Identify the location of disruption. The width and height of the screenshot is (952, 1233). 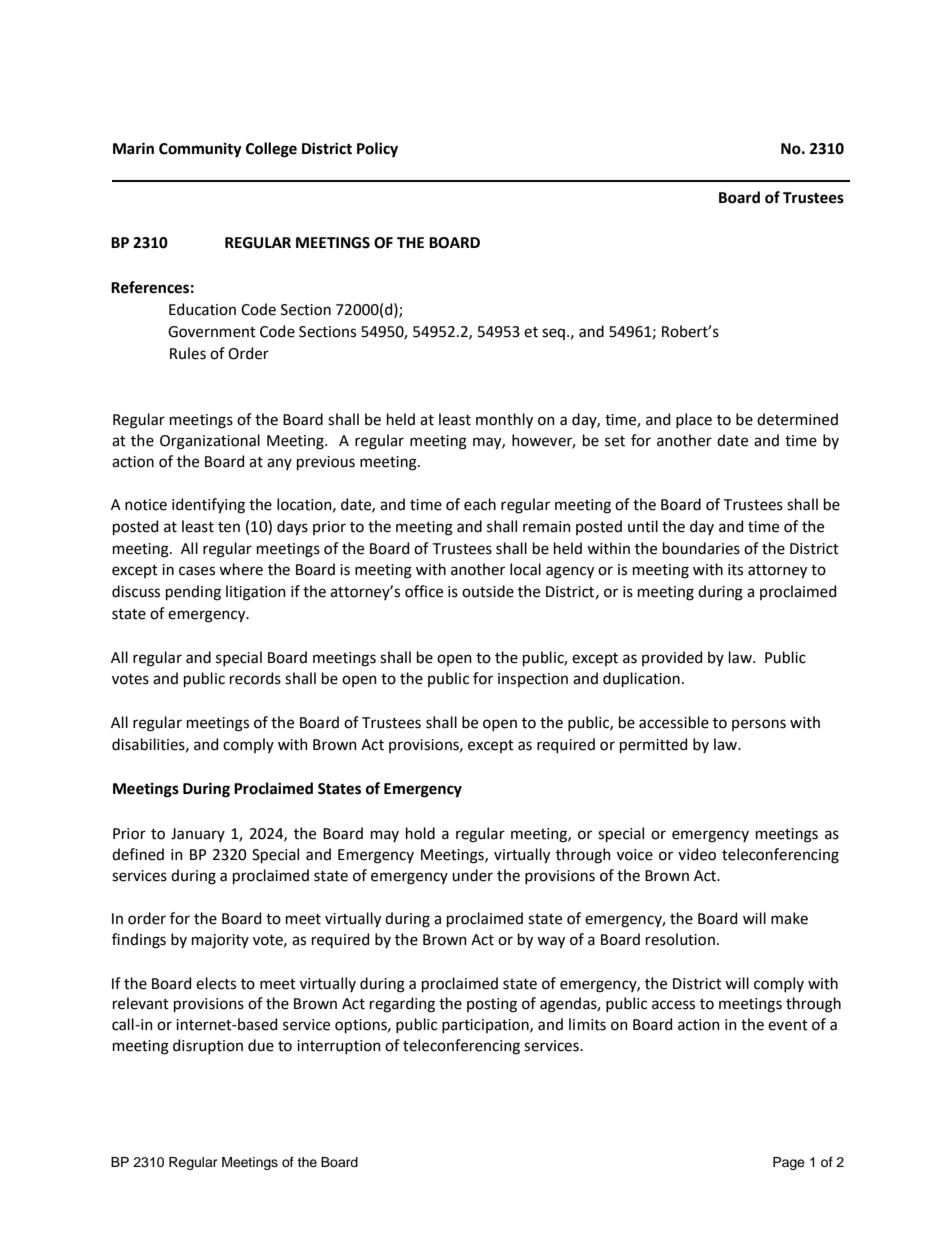
(208, 1046).
